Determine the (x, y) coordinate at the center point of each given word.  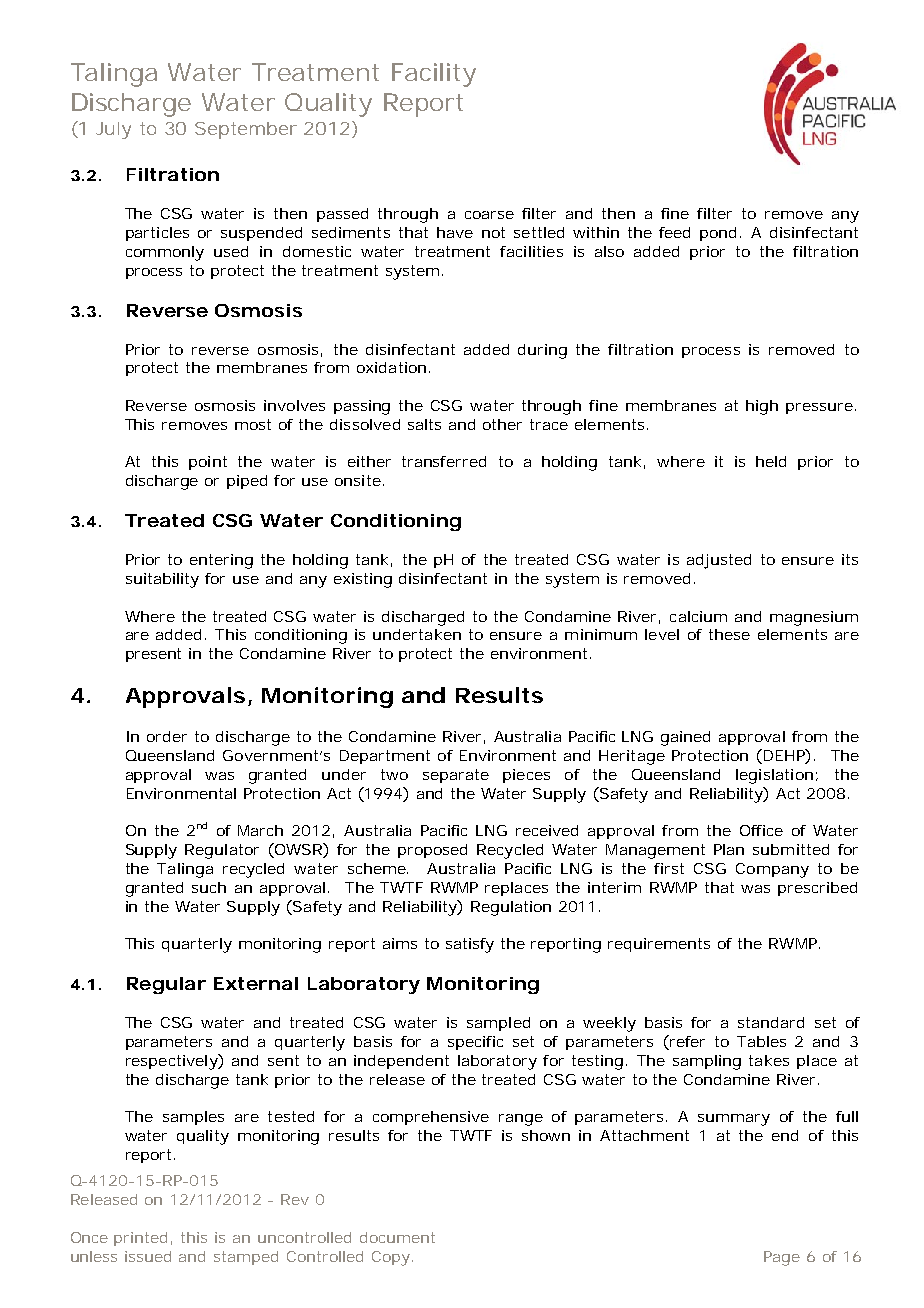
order (167, 736)
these (729, 634)
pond (720, 234)
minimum (601, 634)
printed (143, 1239)
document (397, 1237)
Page (782, 1258)
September (246, 130)
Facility (434, 75)
